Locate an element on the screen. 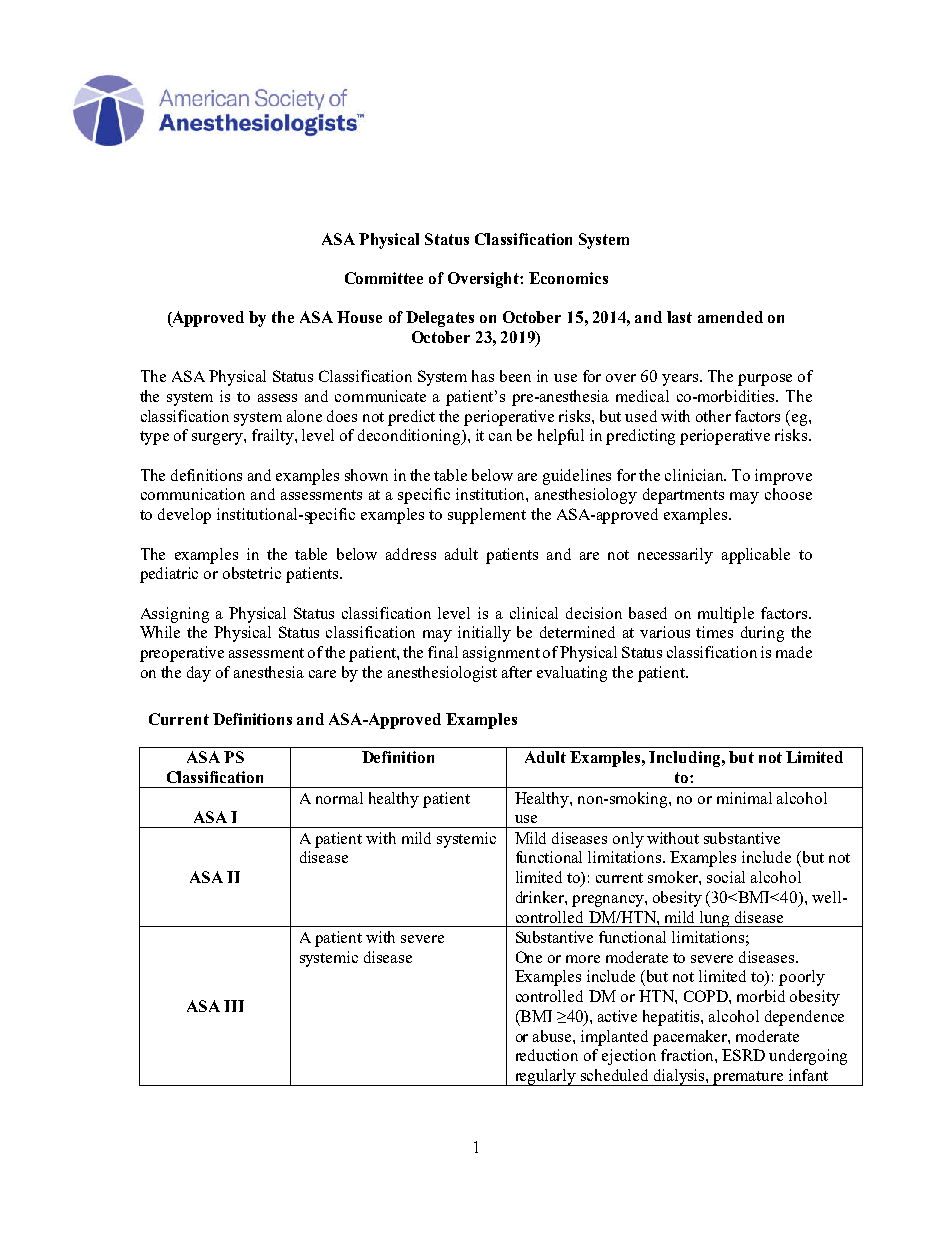 The image size is (952, 1233). normal is located at coordinates (339, 798).
